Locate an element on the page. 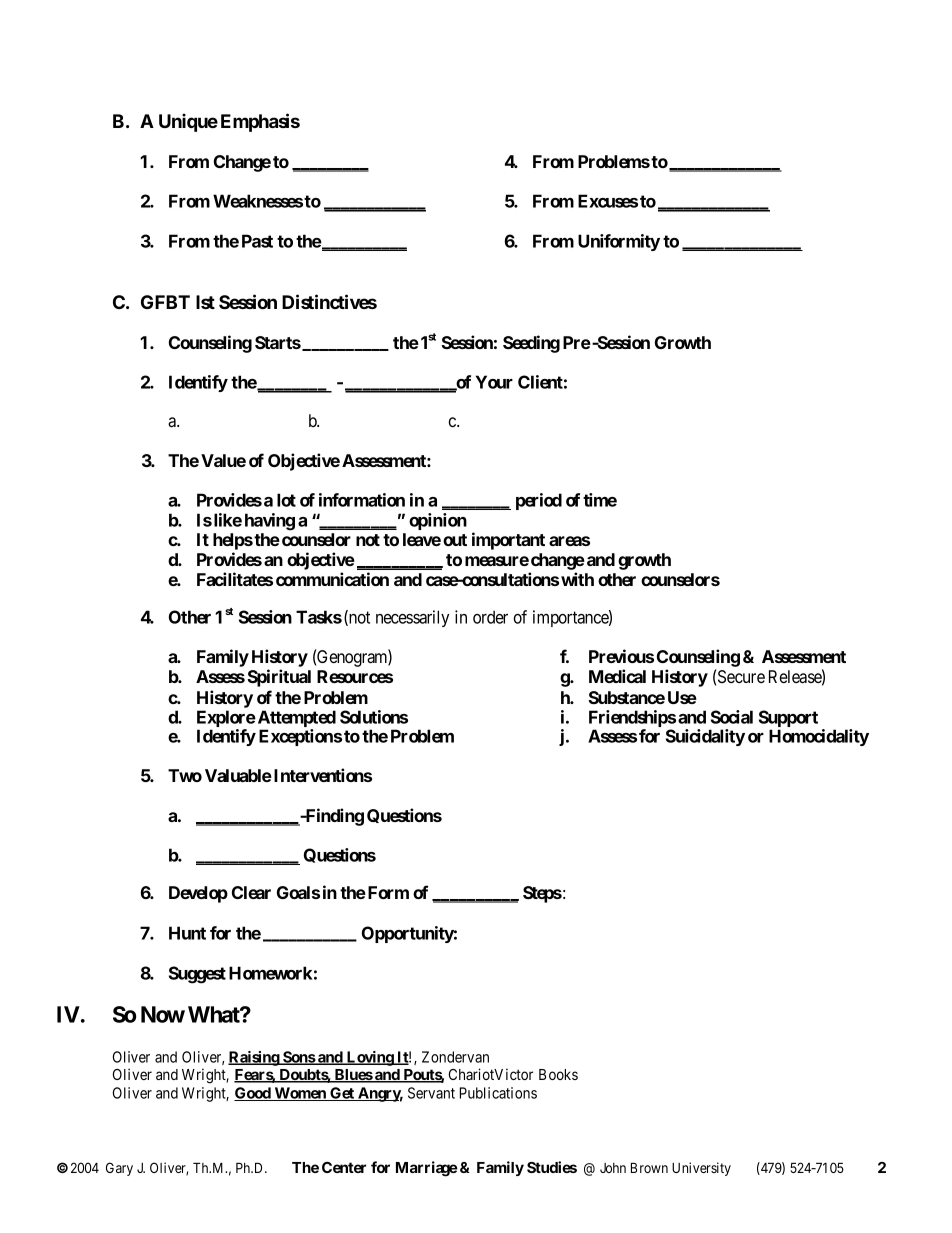 The width and height of the image is (952, 1233). Past is located at coordinates (257, 241).
